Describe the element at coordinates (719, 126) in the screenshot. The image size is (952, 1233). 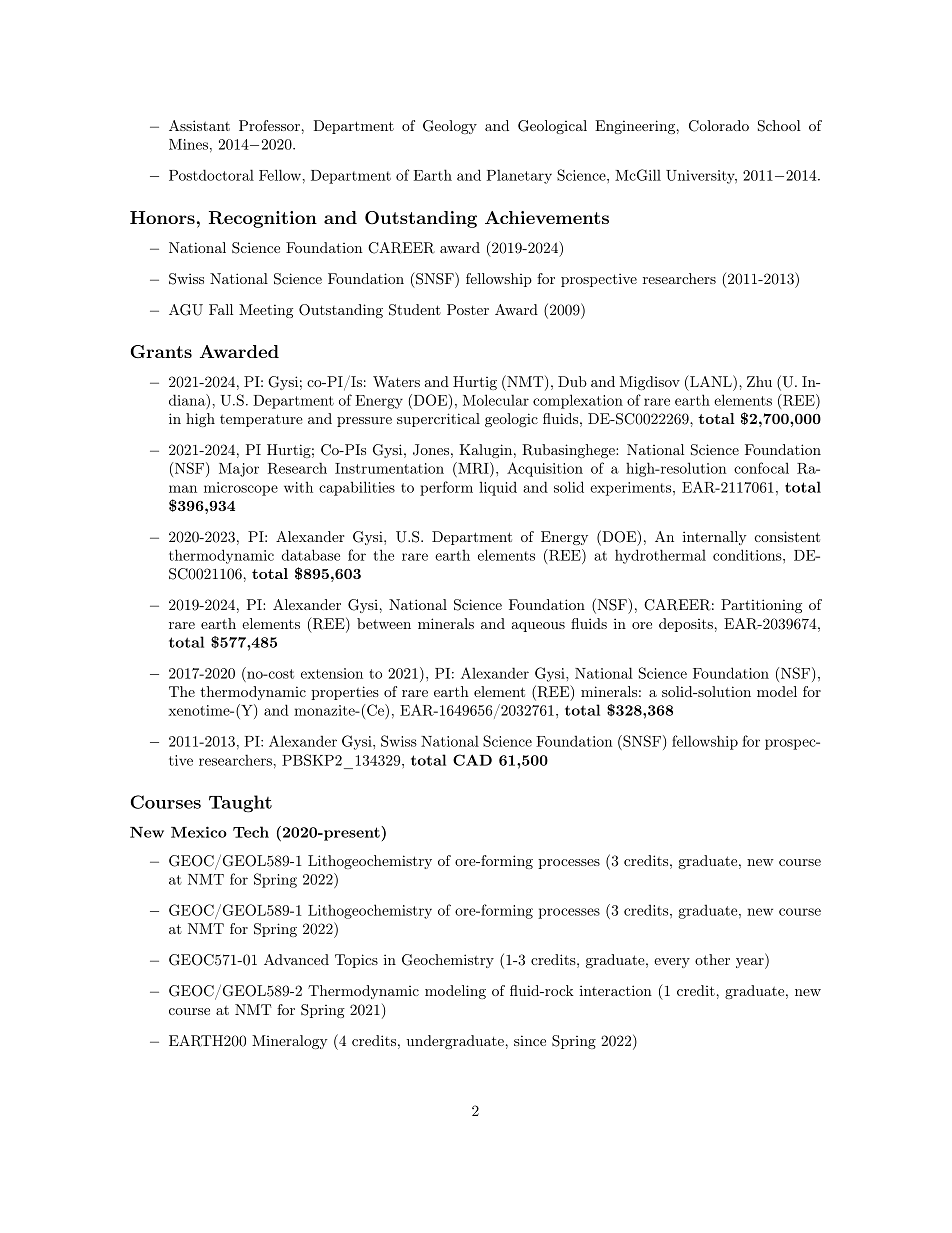
I see `Colorado` at that location.
